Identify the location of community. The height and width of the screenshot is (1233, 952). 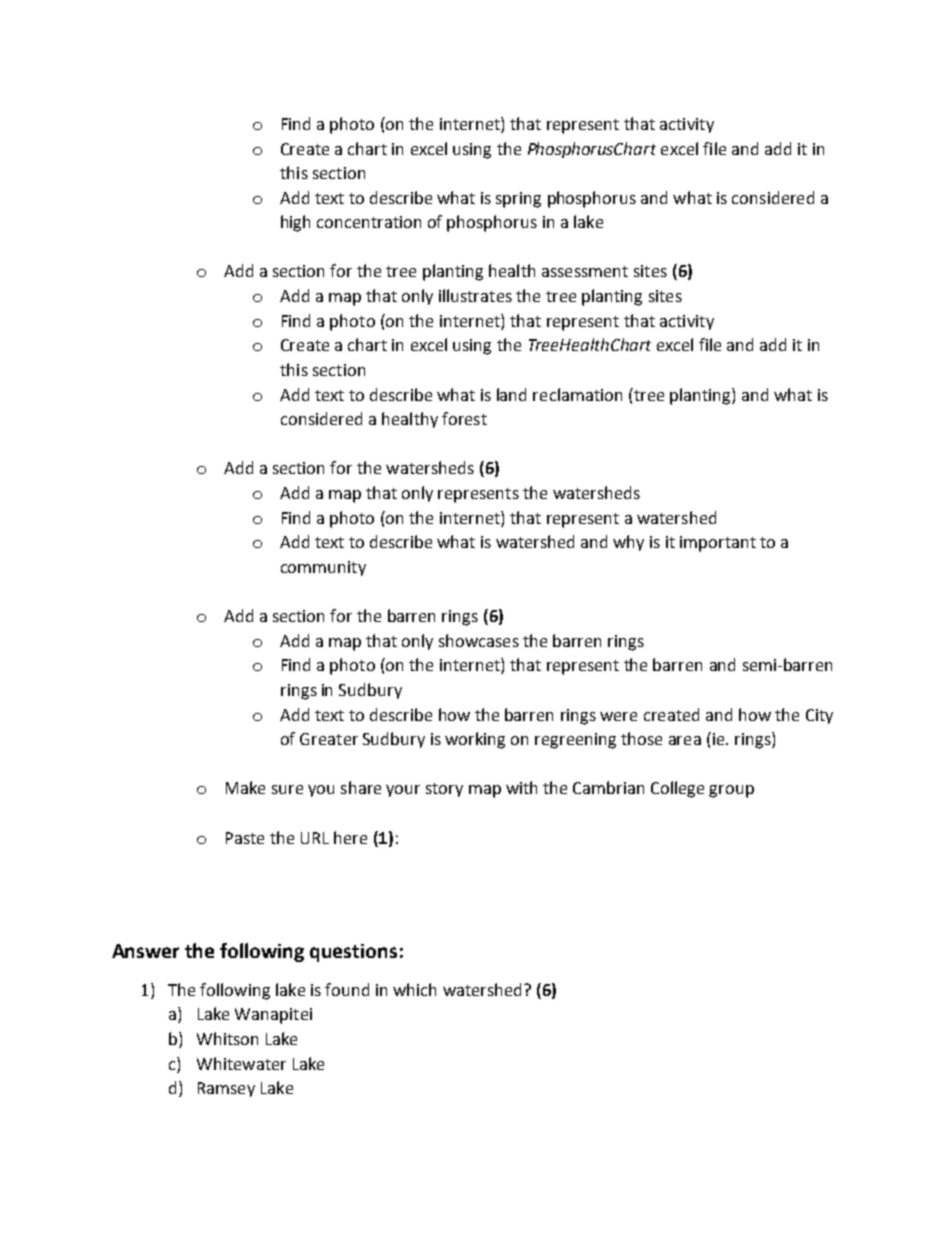
(323, 568).
